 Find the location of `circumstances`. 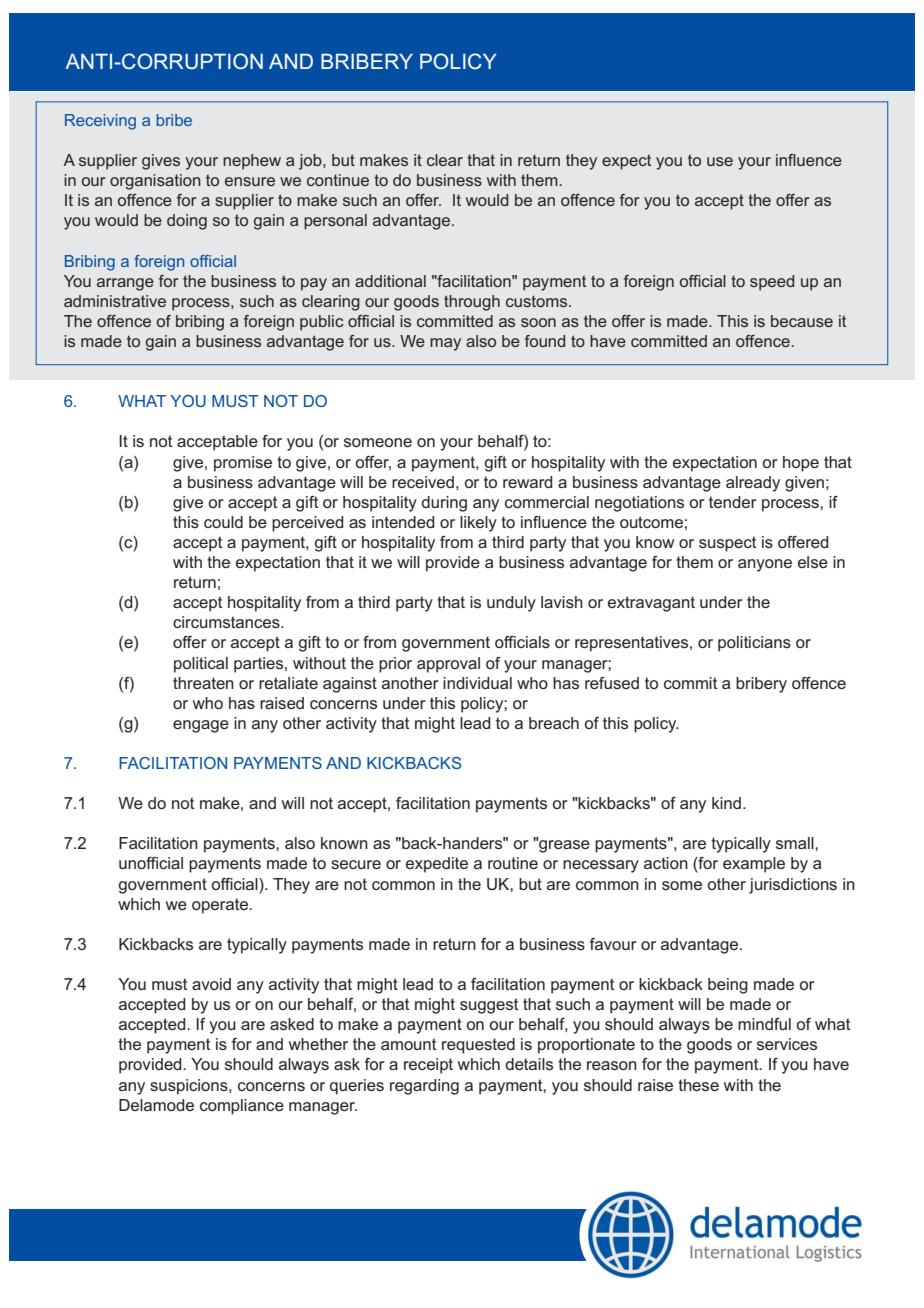

circumstances is located at coordinates (227, 622).
